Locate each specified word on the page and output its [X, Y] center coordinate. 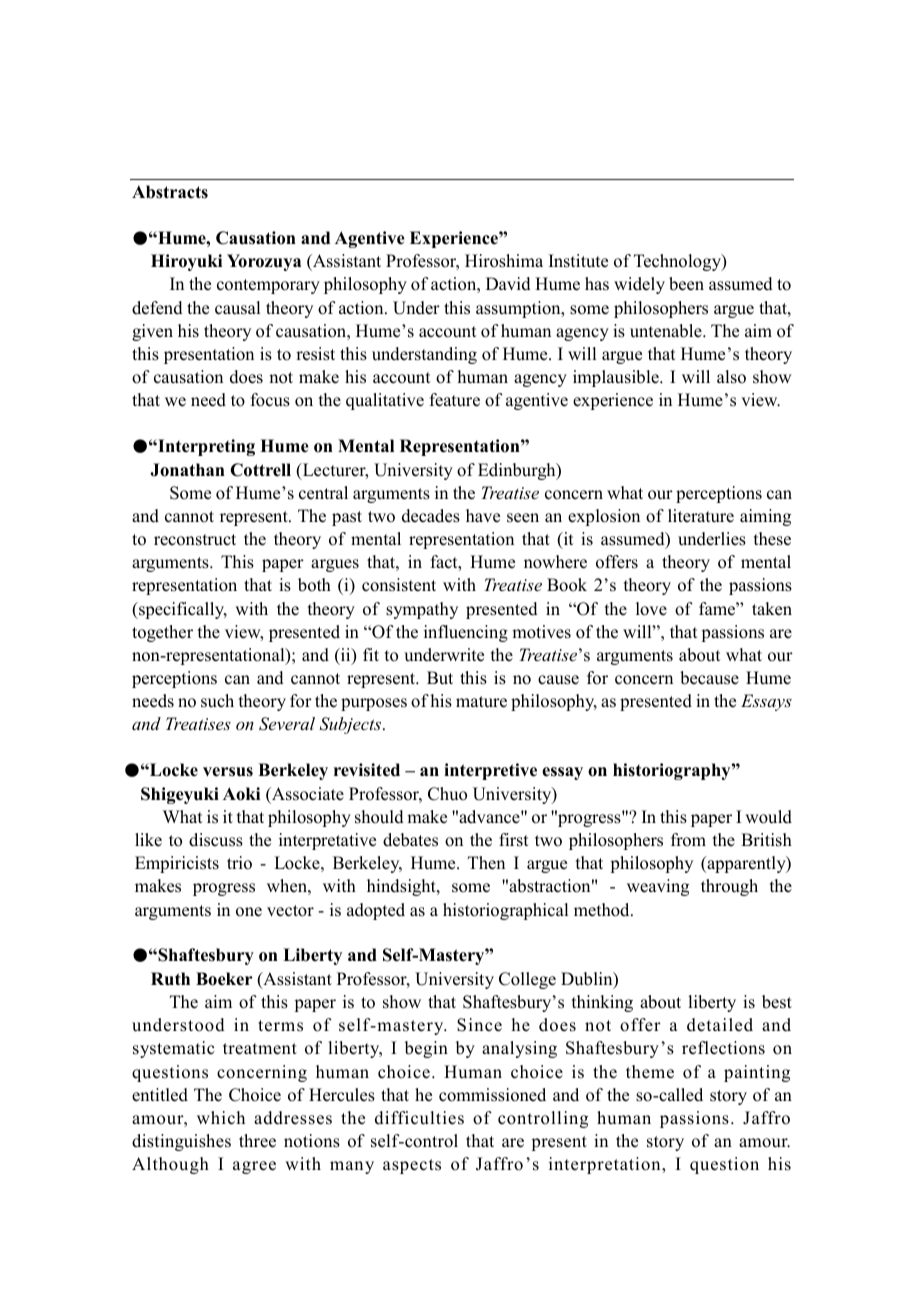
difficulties [419, 1118]
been [686, 284]
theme [650, 1072]
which [221, 1118]
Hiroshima [504, 261]
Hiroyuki [186, 262]
